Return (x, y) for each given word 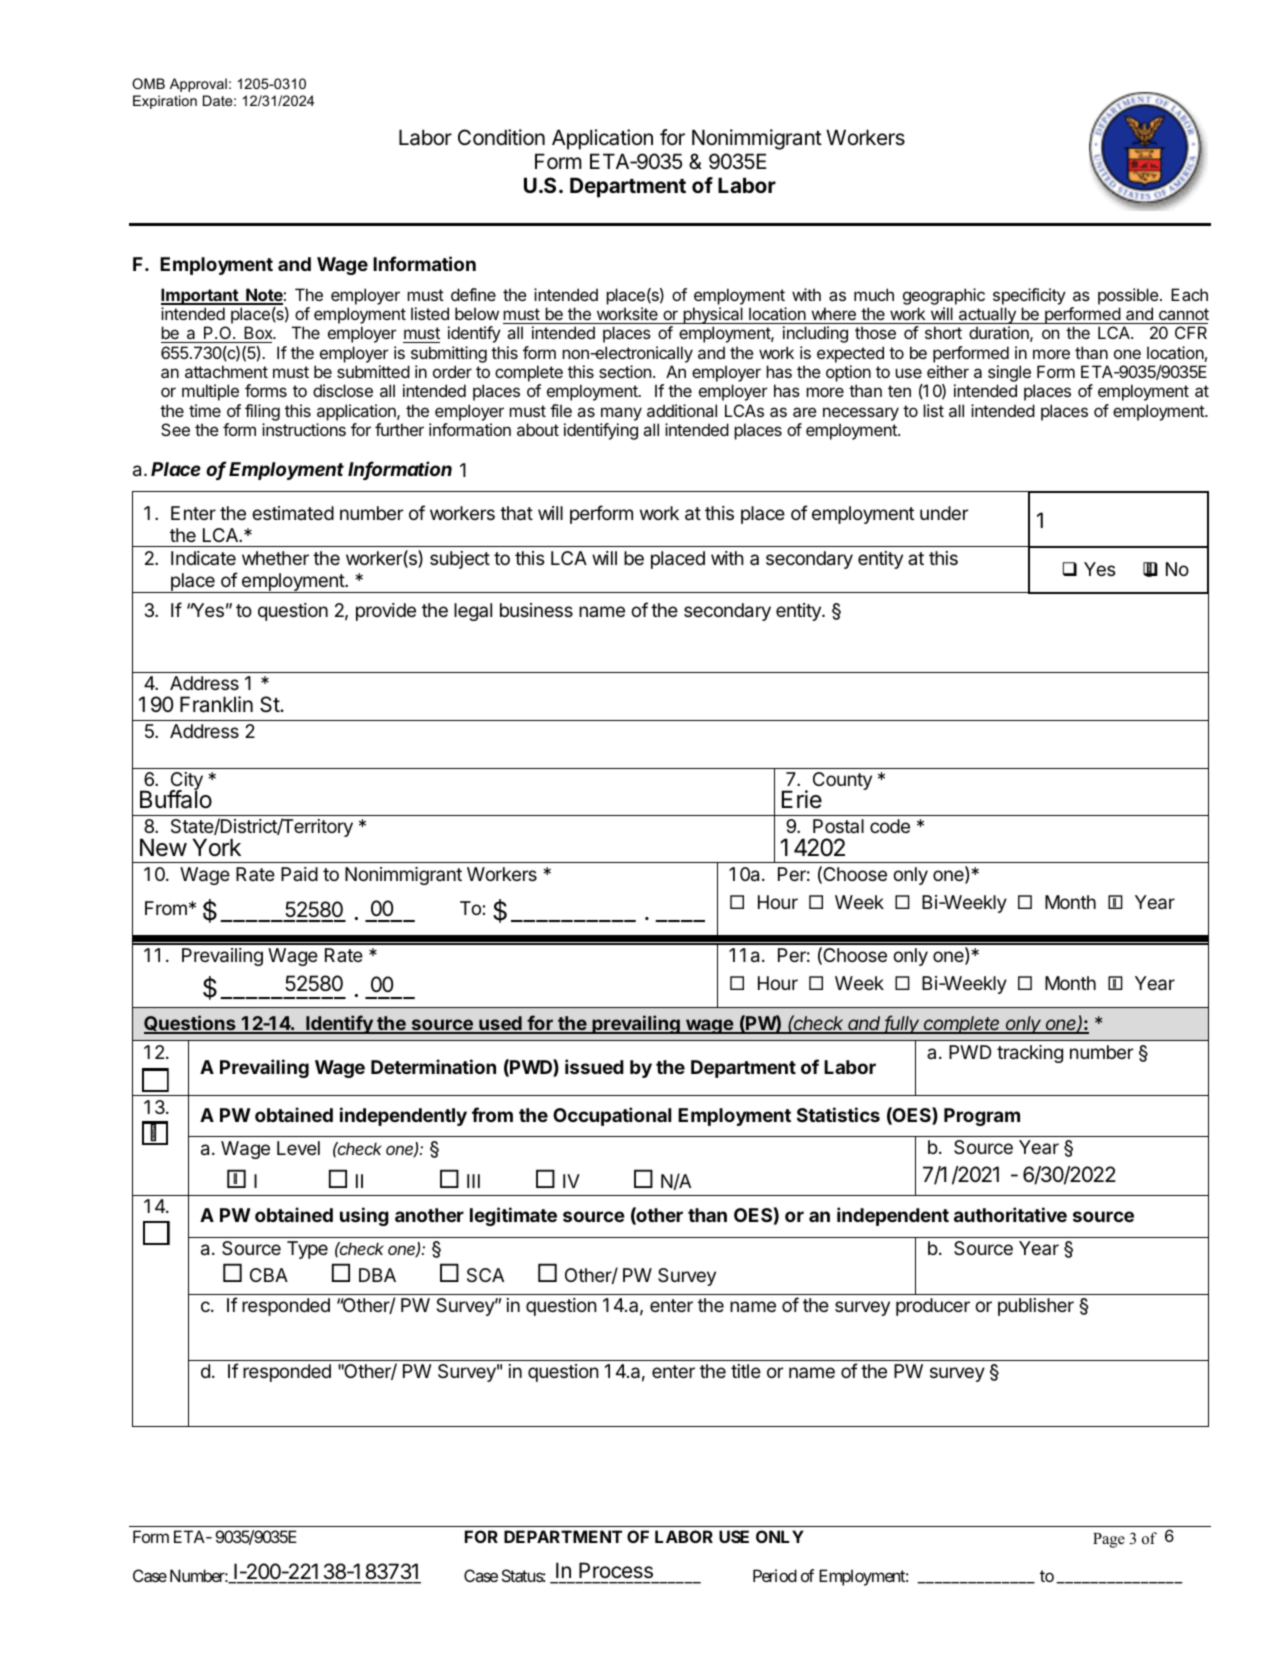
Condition (501, 137)
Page (1109, 1540)
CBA (269, 1275)
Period (775, 1575)
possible (1128, 296)
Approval (198, 85)
